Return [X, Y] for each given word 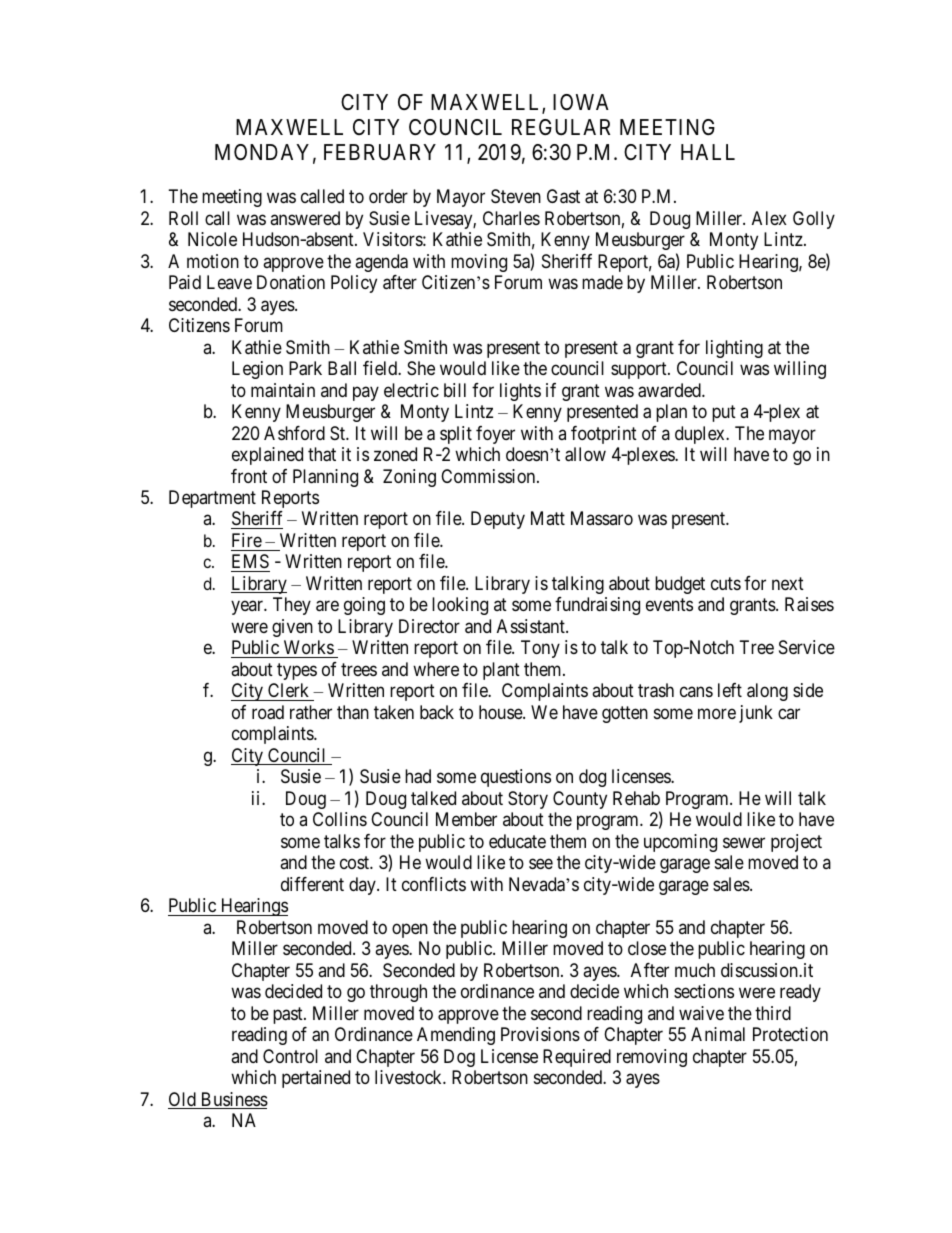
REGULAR [561, 127]
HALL [708, 152]
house [501, 712]
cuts [726, 583]
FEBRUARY [380, 152]
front [249, 476]
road [268, 712]
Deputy [498, 520]
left [730, 690]
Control [290, 1056]
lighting [734, 349]
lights [520, 392]
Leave [229, 282]
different [312, 884]
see [541, 864]
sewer [744, 842]
